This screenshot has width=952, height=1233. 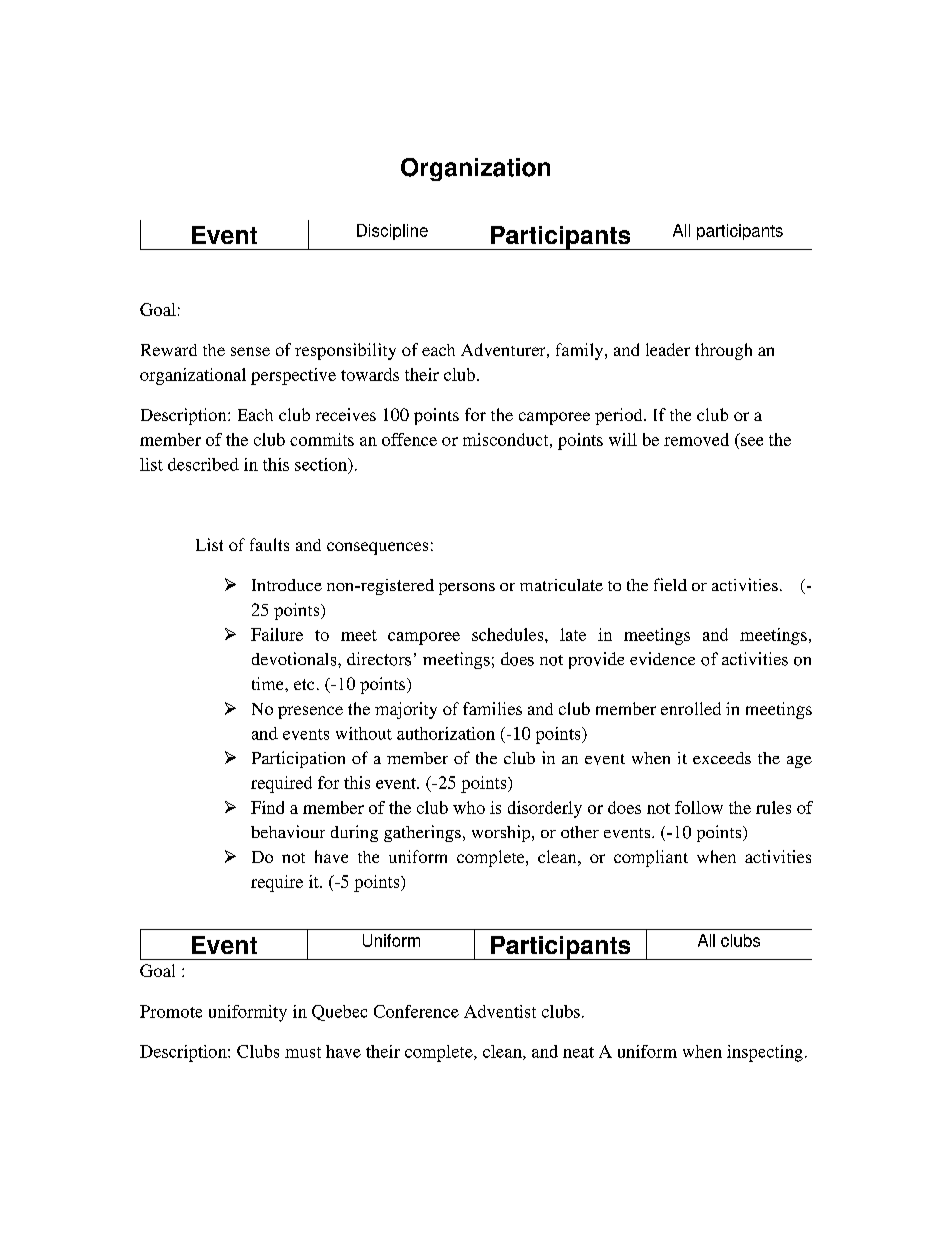 I want to click on Failure, so click(x=277, y=634).
